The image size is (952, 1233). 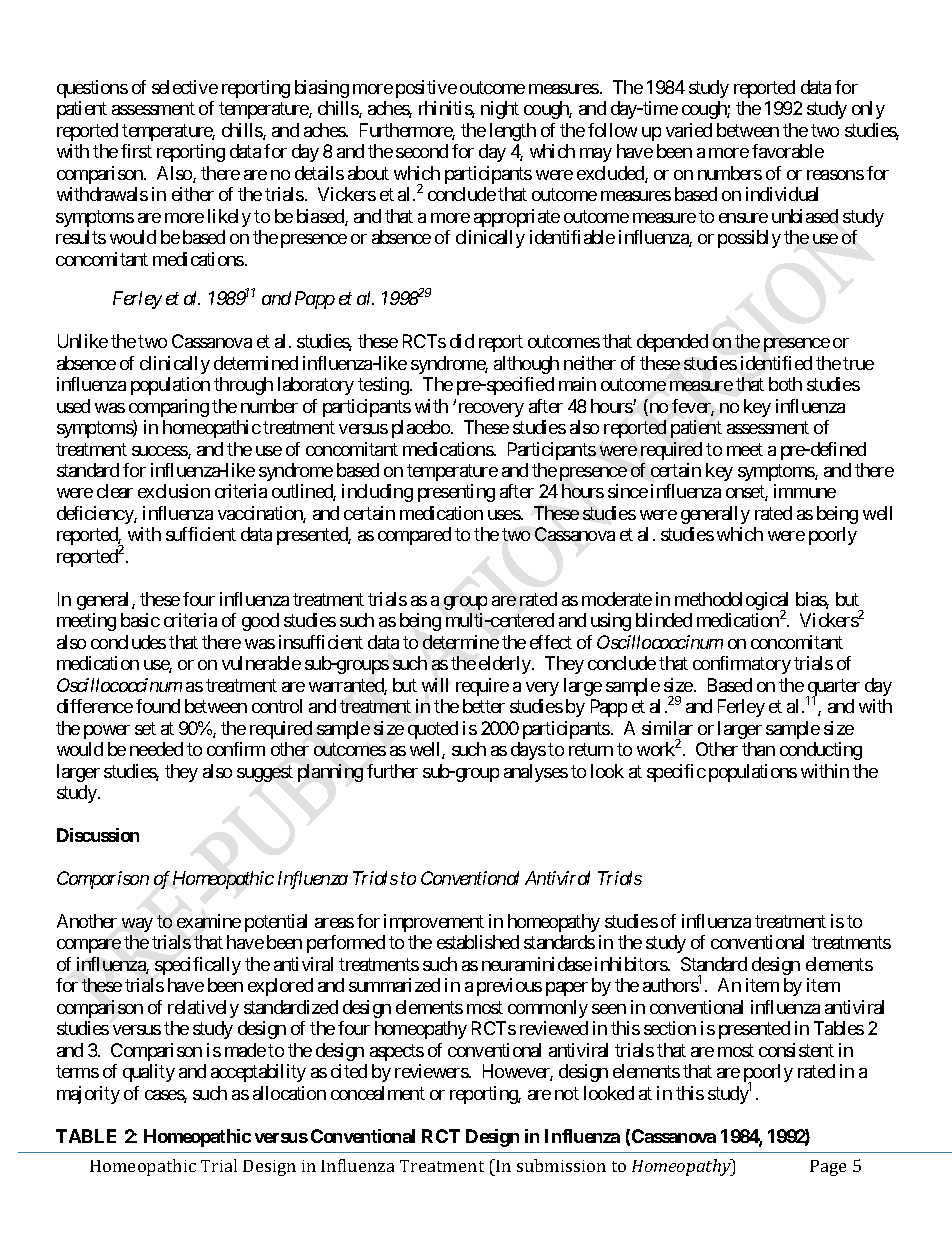 I want to click on did, so click(x=462, y=341).
